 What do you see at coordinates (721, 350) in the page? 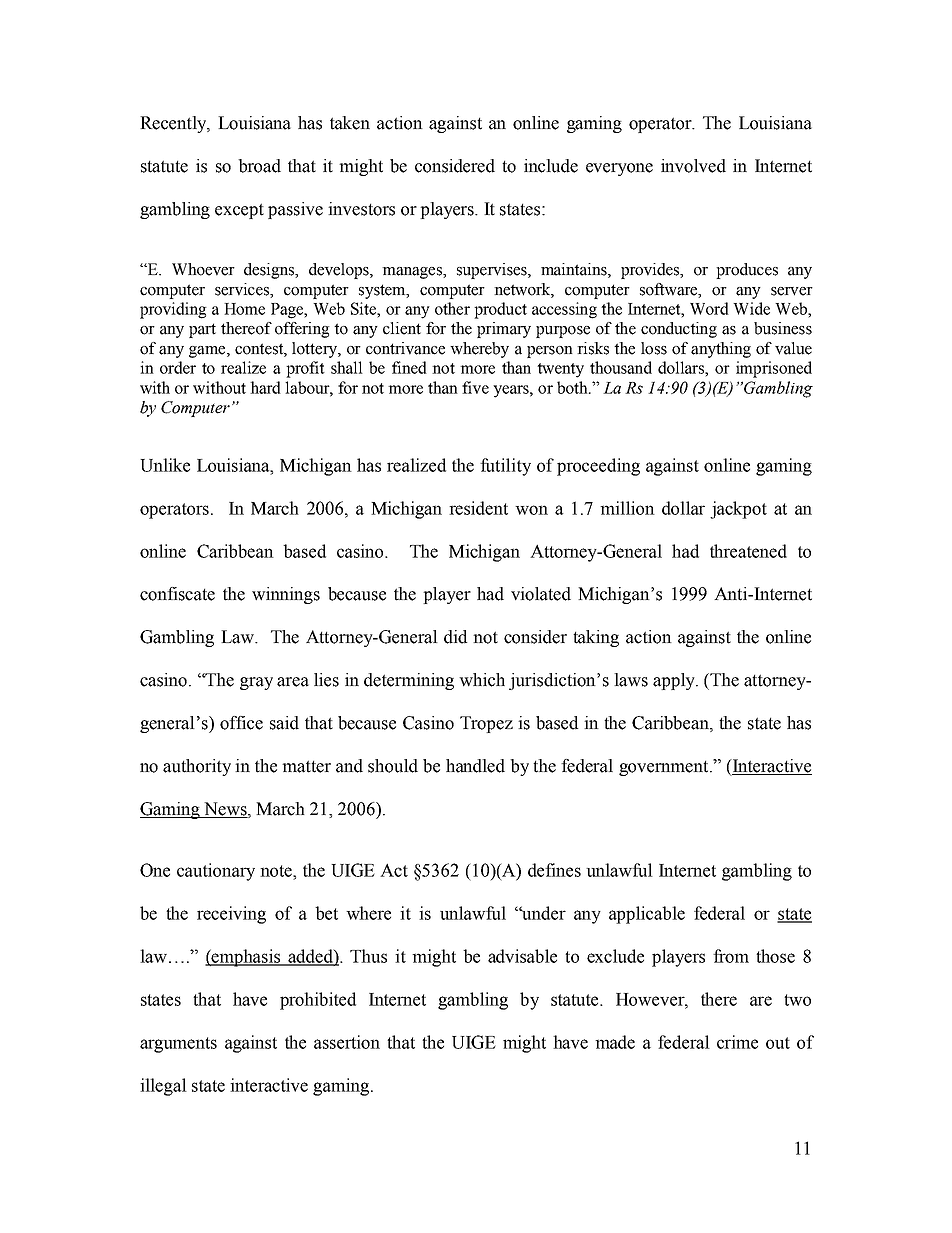
I see `anything` at bounding box center [721, 350].
